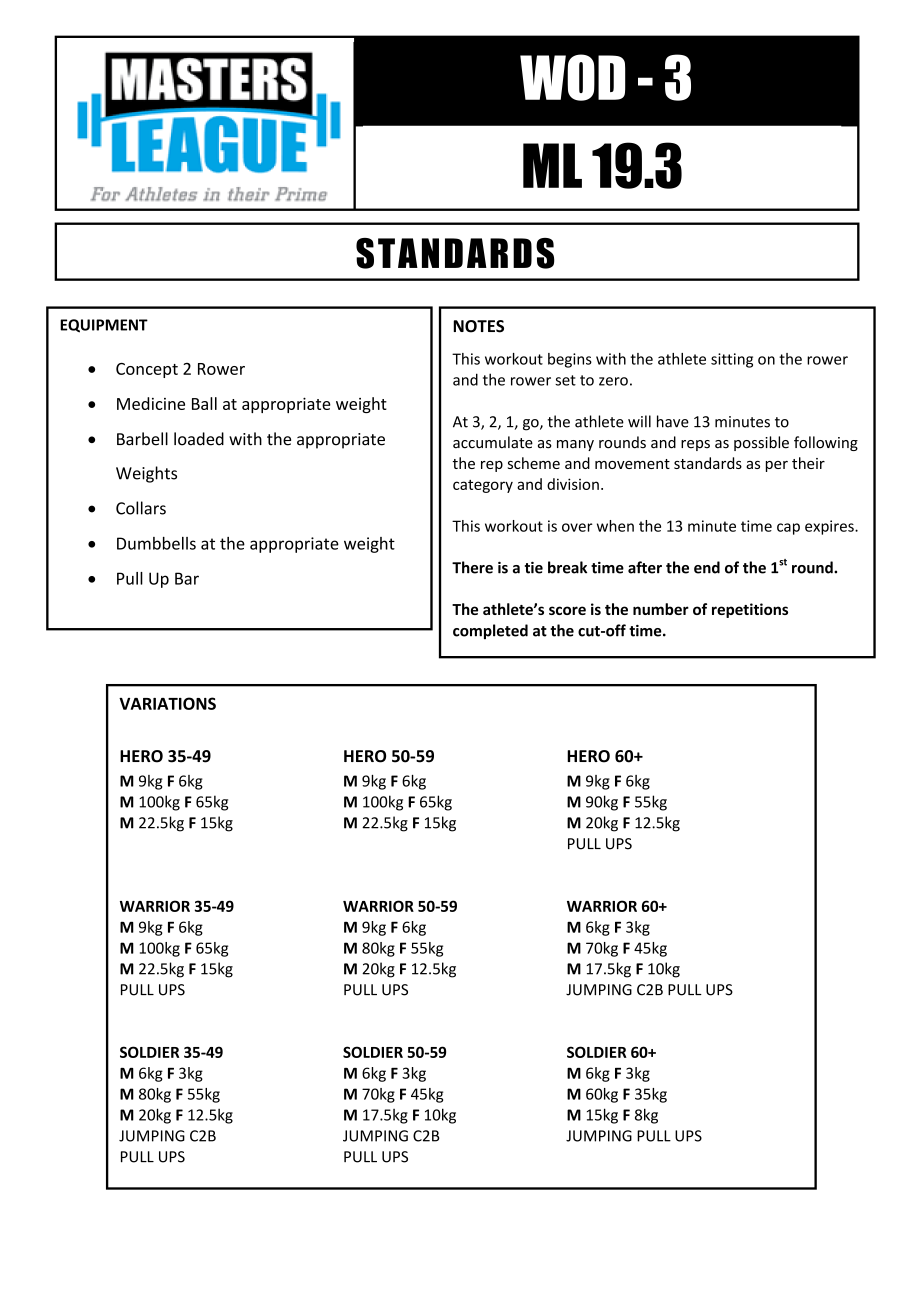  What do you see at coordinates (490, 631) in the page?
I see `completed` at bounding box center [490, 631].
